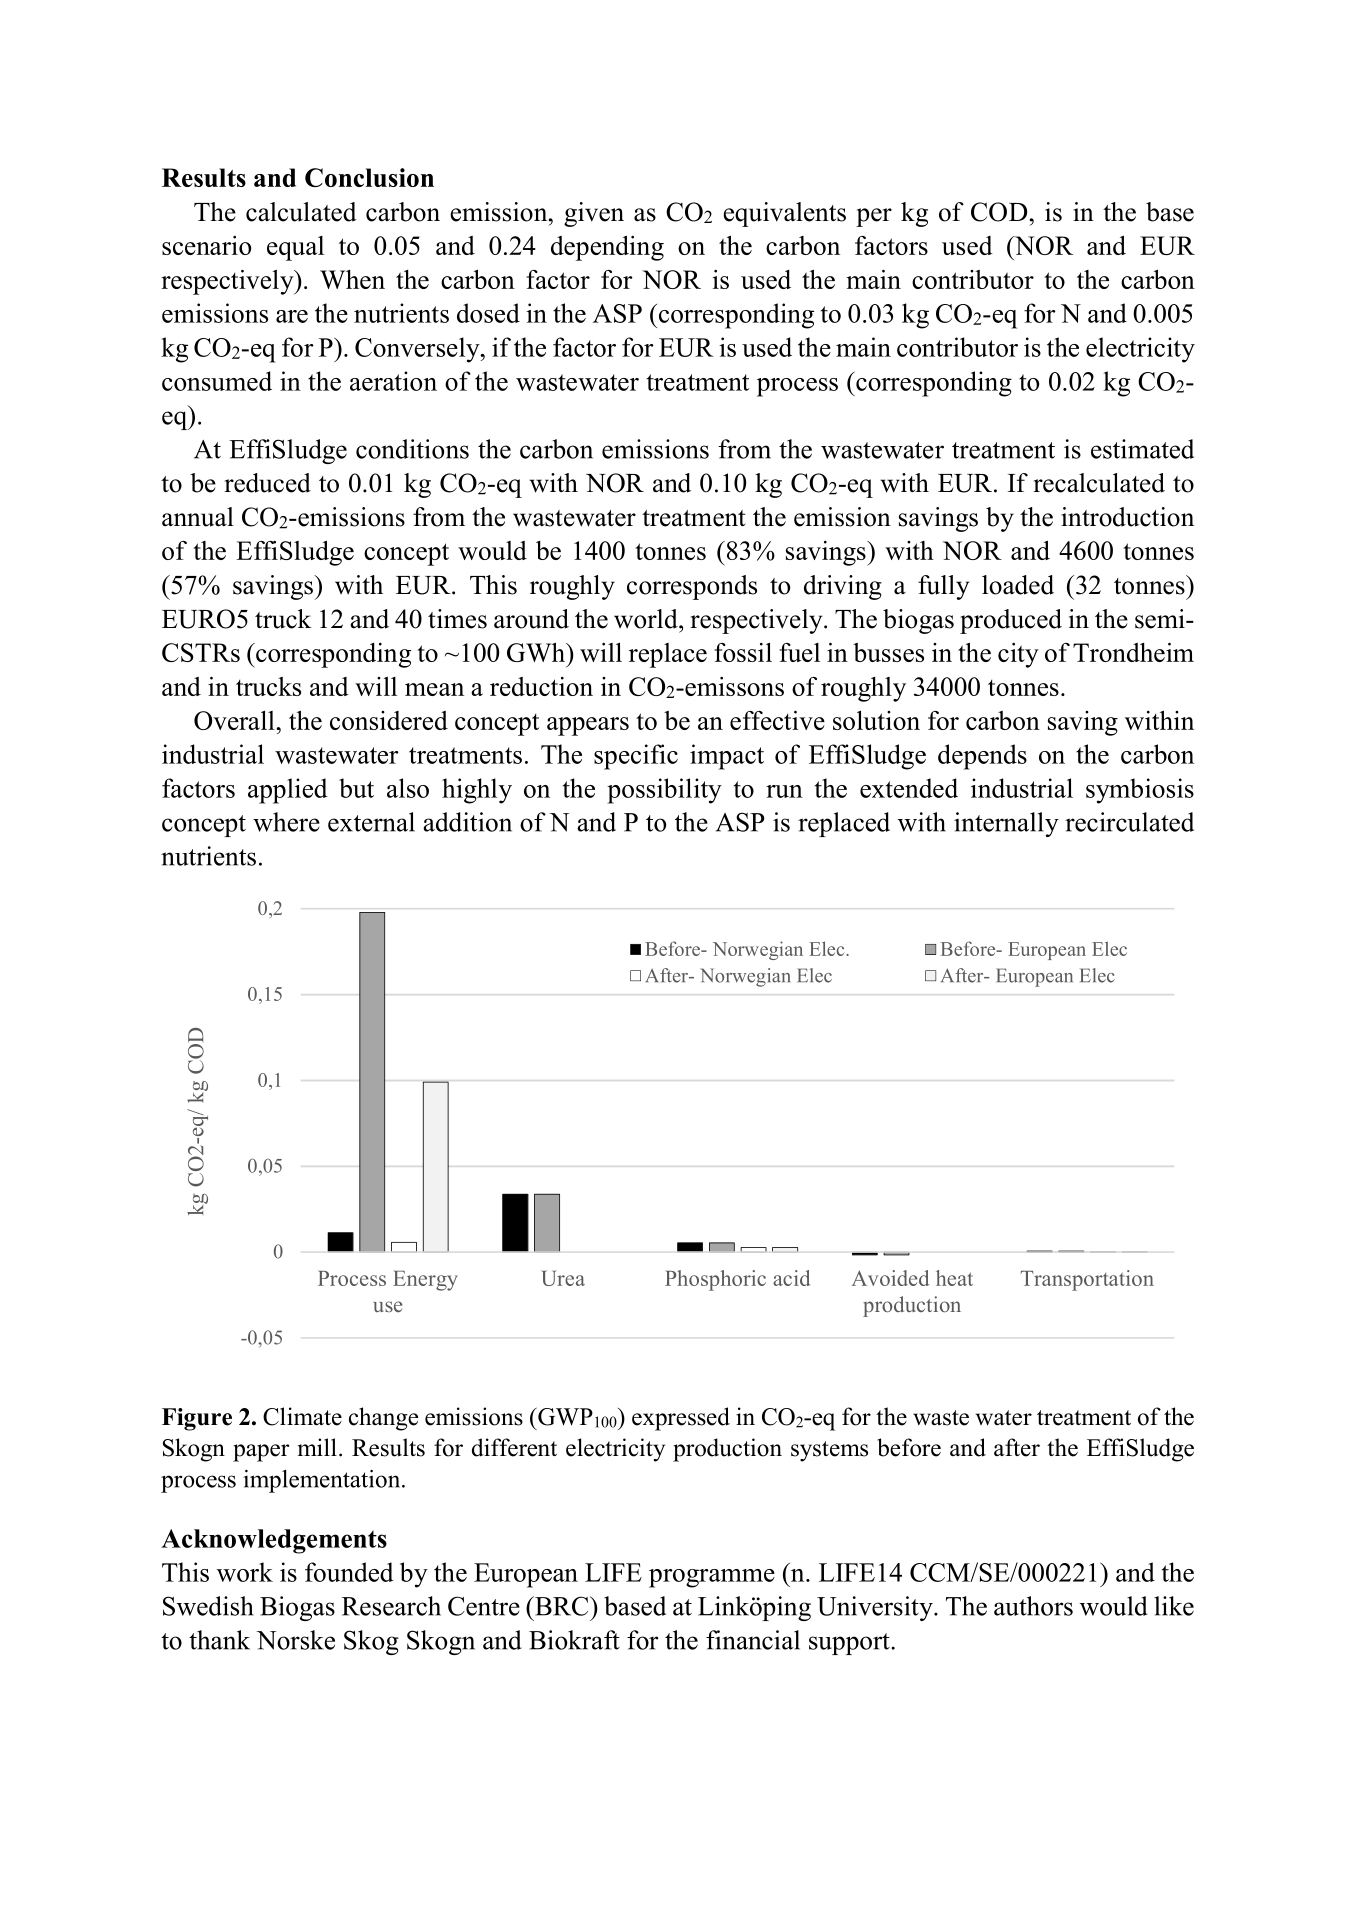 This document has width=1356, height=1918. Describe the element at coordinates (286, 822) in the document. I see `where` at that location.
